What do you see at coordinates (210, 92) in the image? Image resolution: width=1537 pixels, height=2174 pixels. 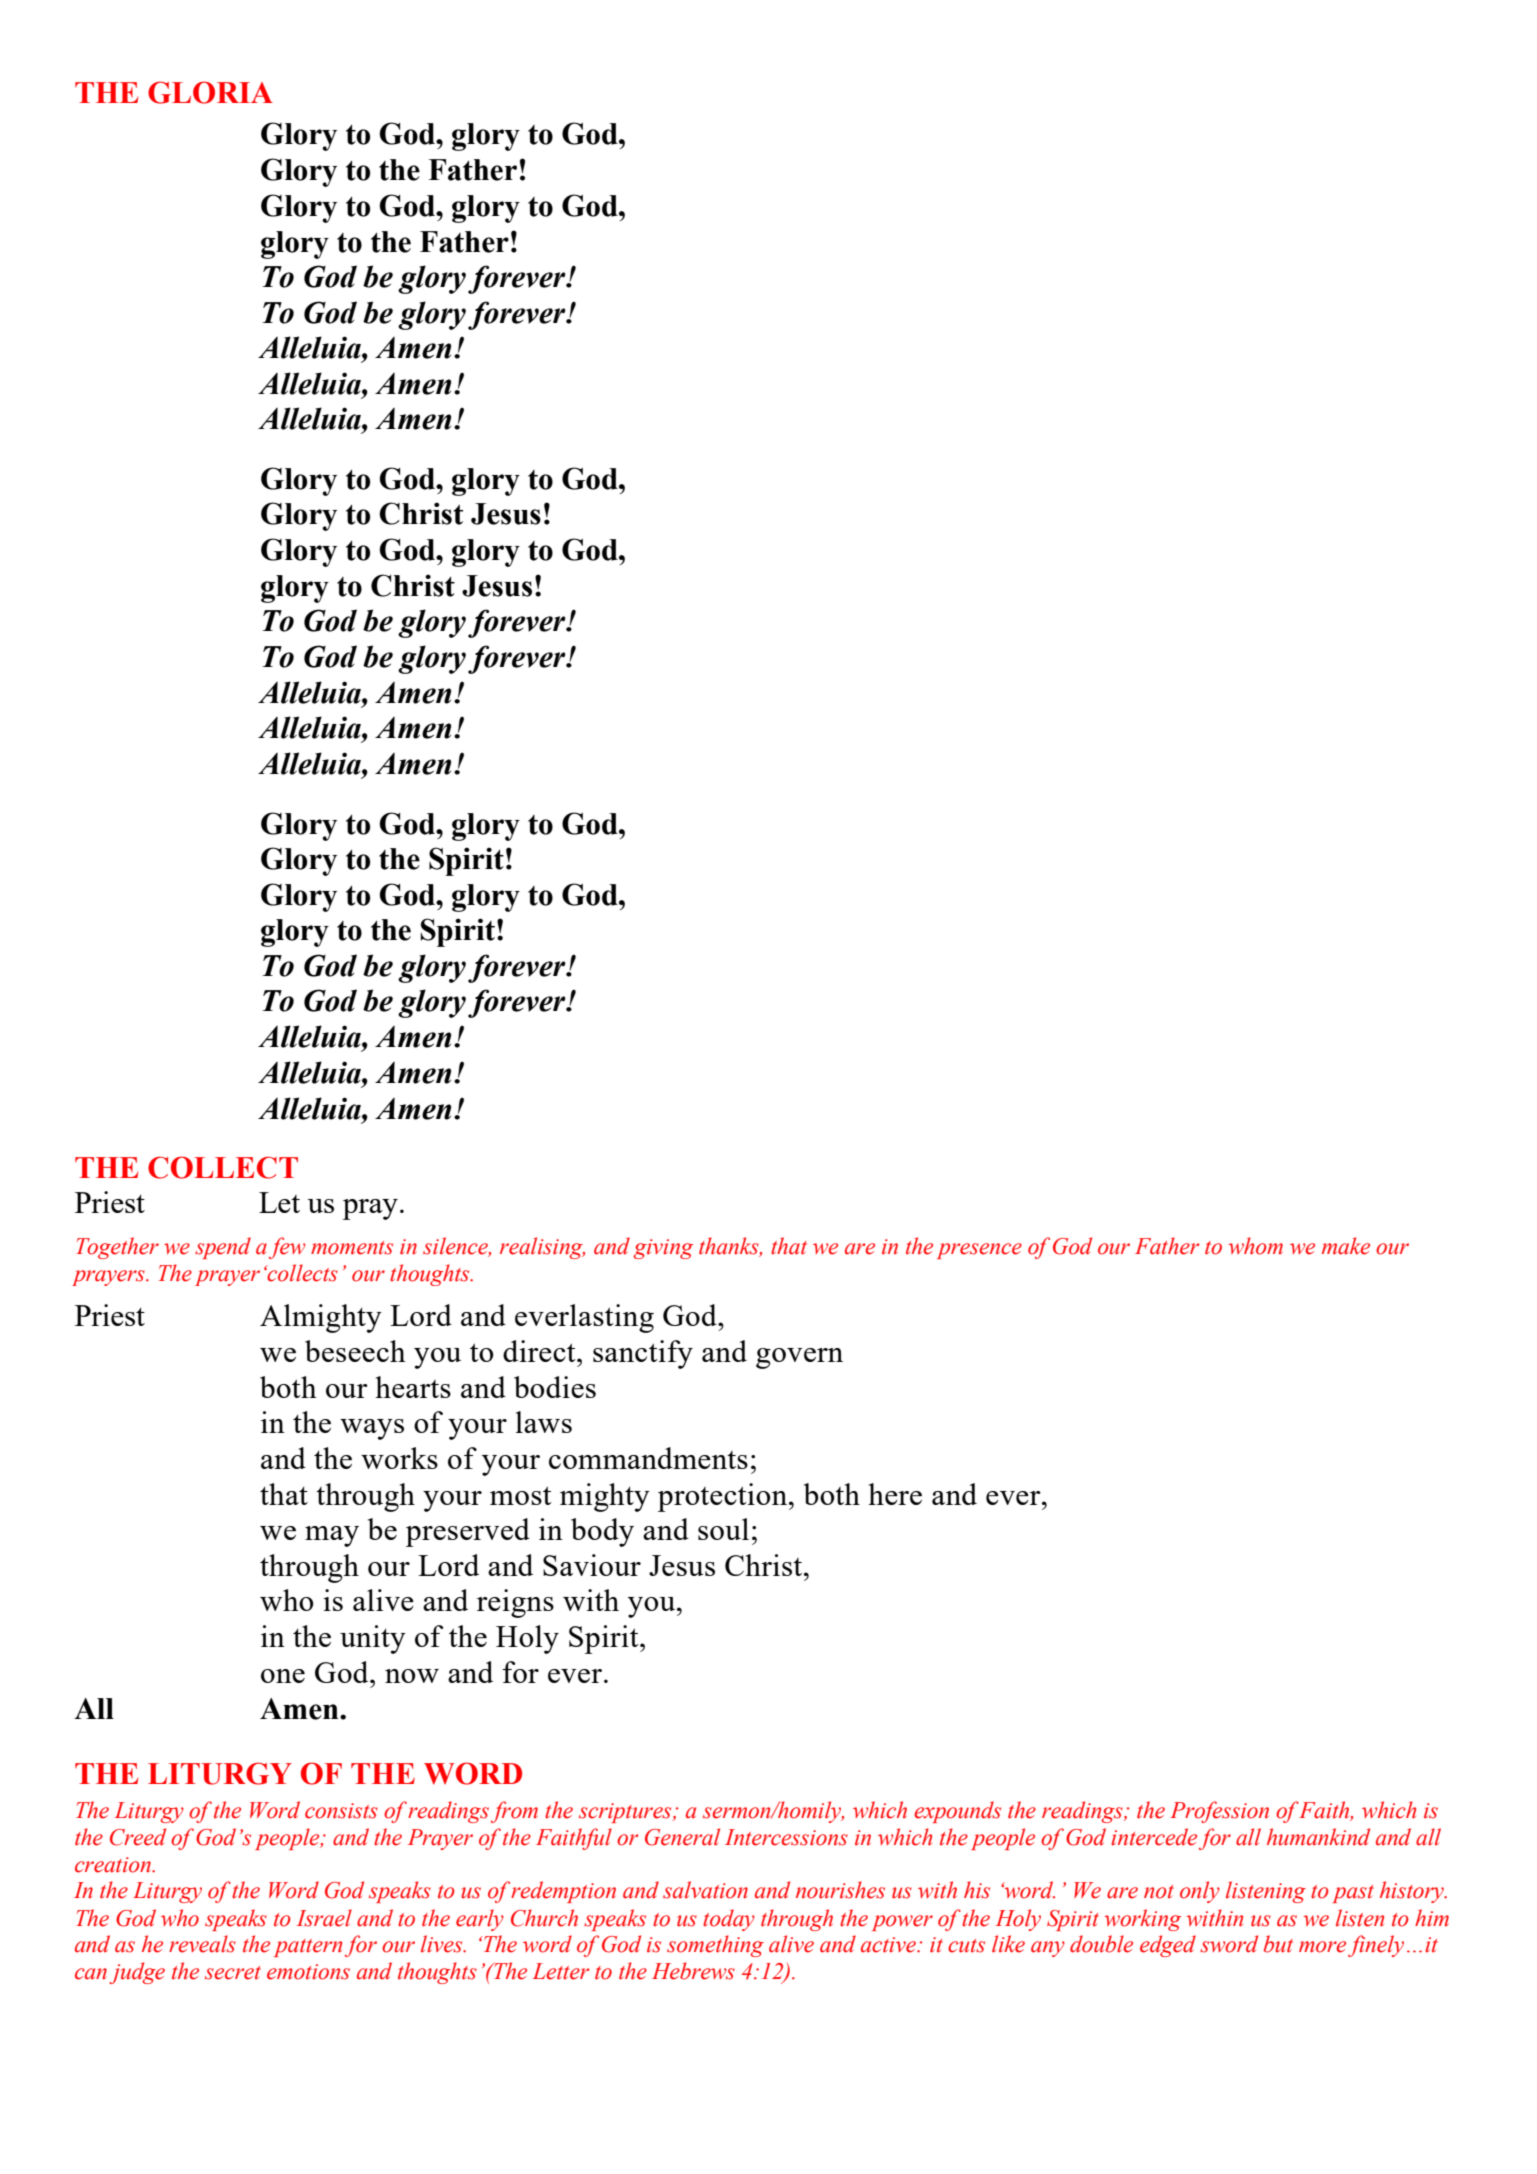 I see `GLORIA` at bounding box center [210, 92].
